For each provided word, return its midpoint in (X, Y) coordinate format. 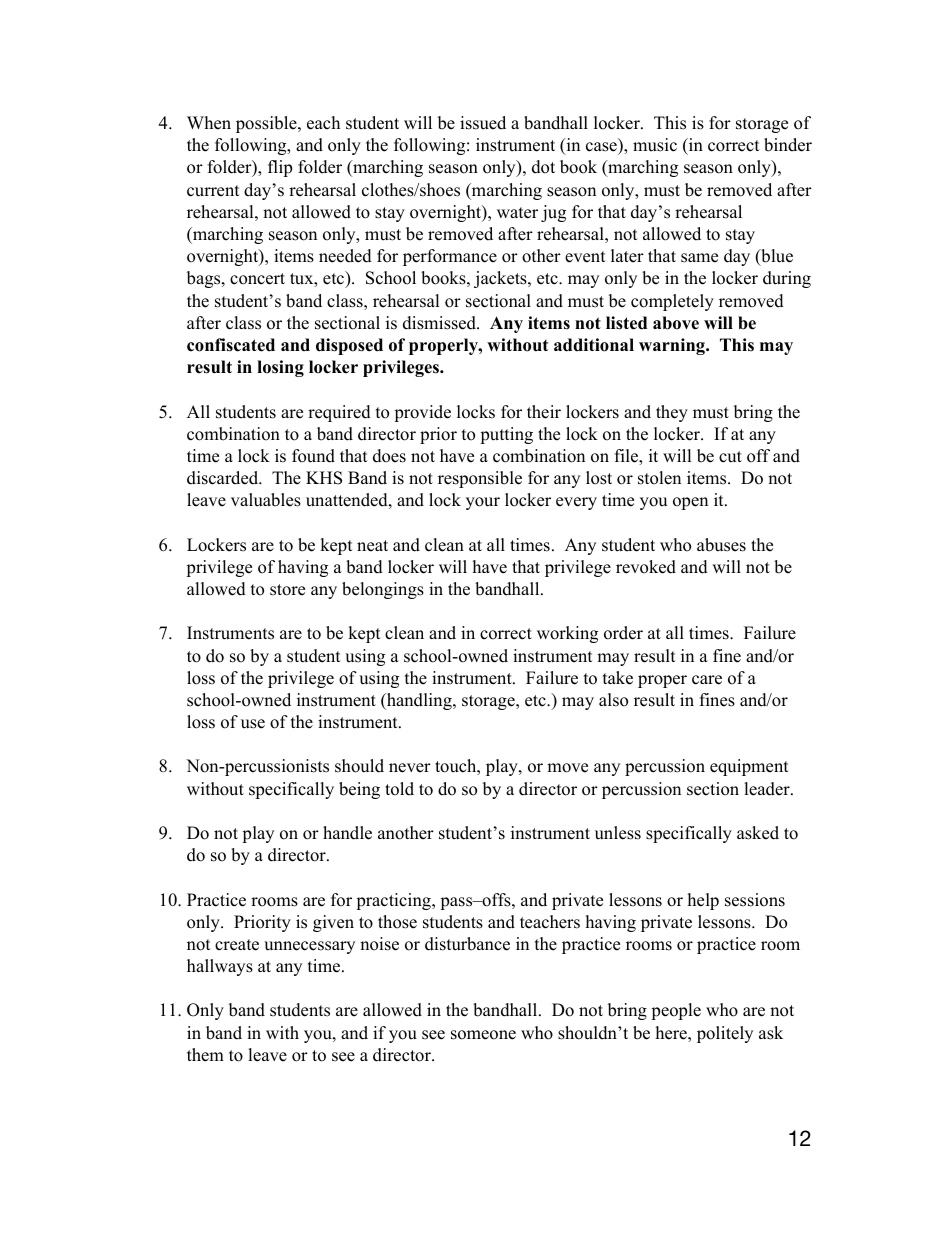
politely (725, 1034)
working (567, 634)
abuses (721, 545)
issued (483, 123)
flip (280, 168)
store (287, 590)
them (205, 1055)
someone (483, 1035)
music (655, 145)
